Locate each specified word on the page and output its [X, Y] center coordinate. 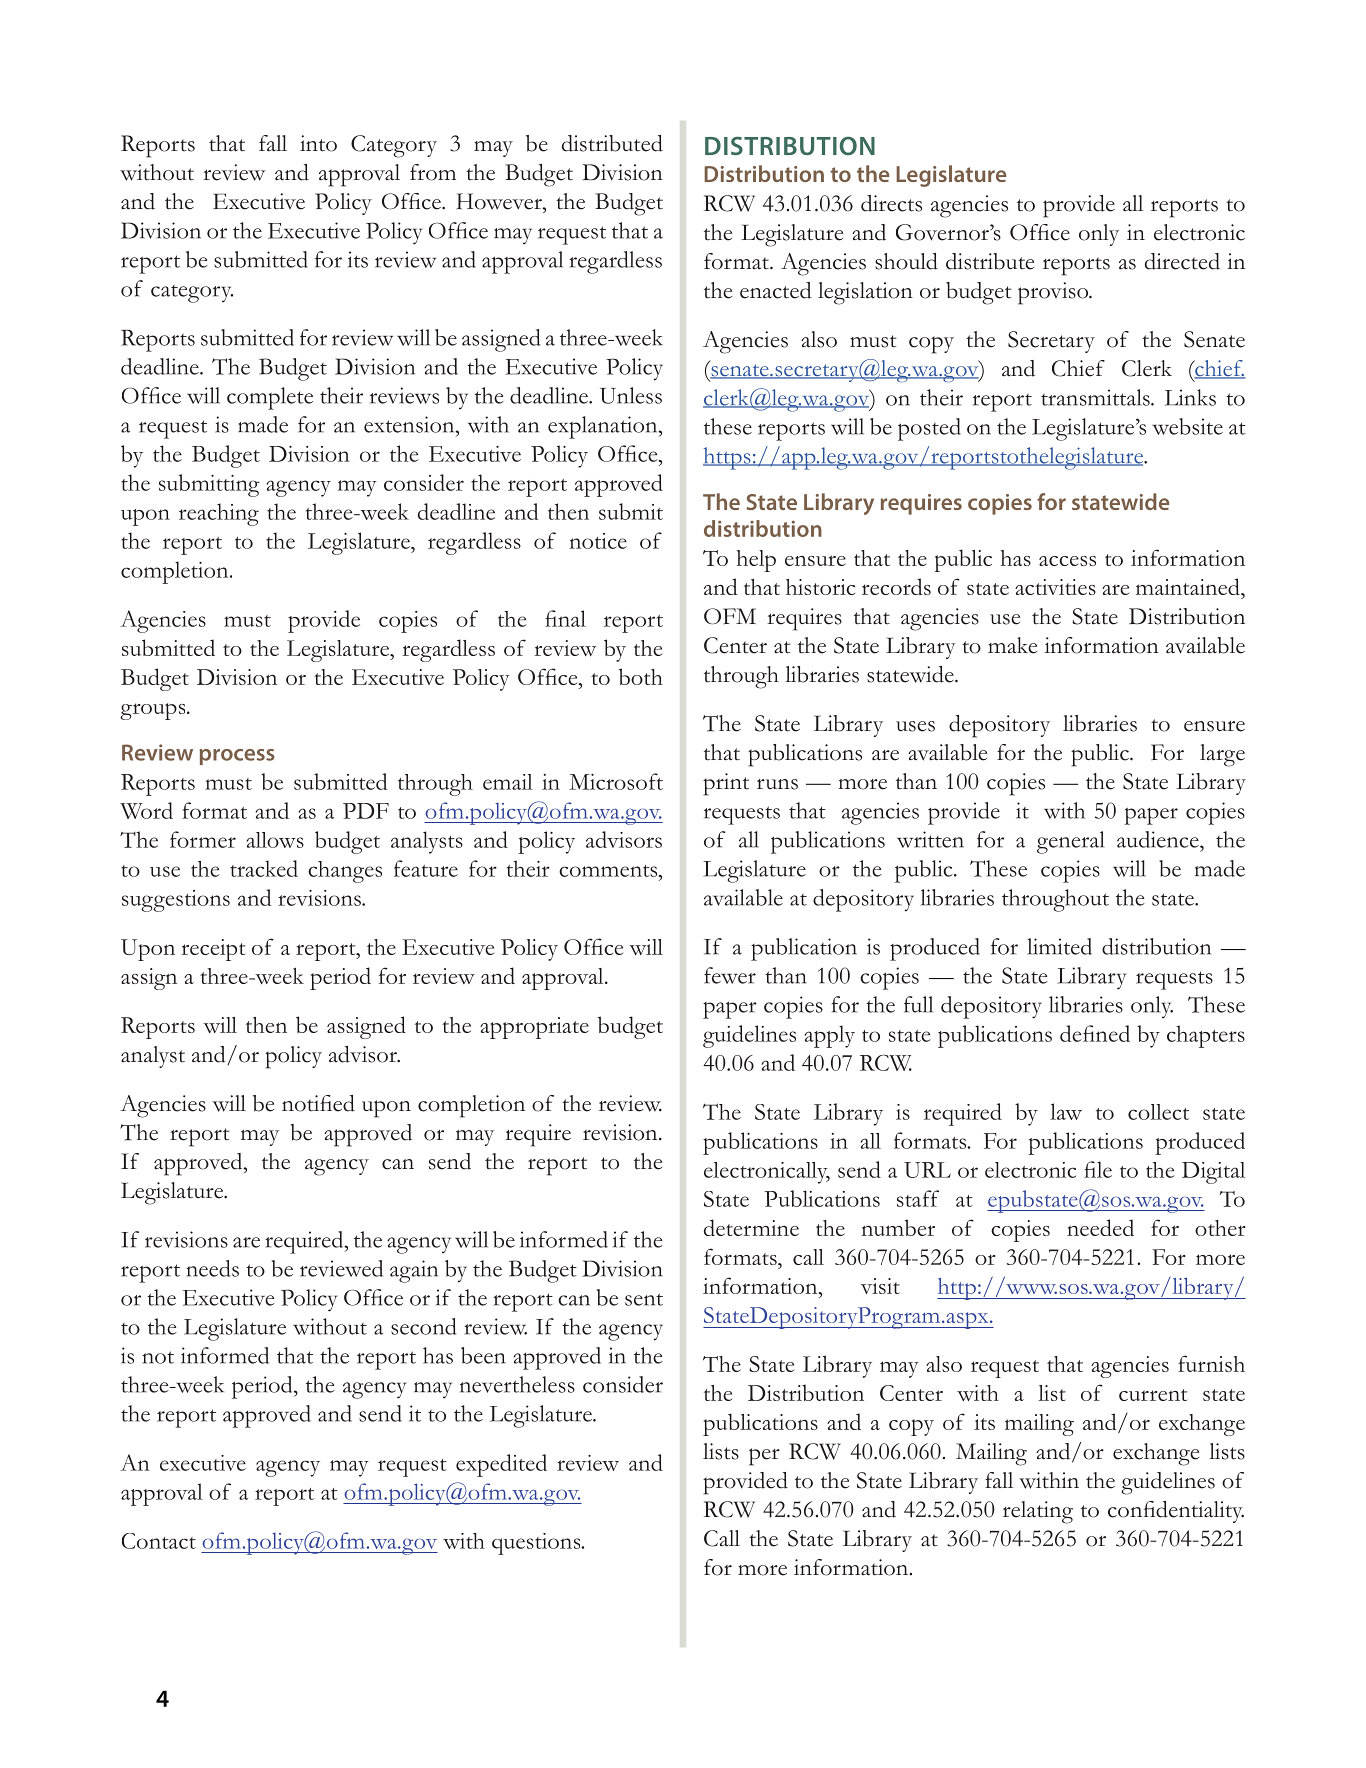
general [1070, 842]
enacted [775, 290]
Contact [159, 1541]
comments [609, 871]
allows [275, 840]
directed [1182, 261]
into [318, 143]
